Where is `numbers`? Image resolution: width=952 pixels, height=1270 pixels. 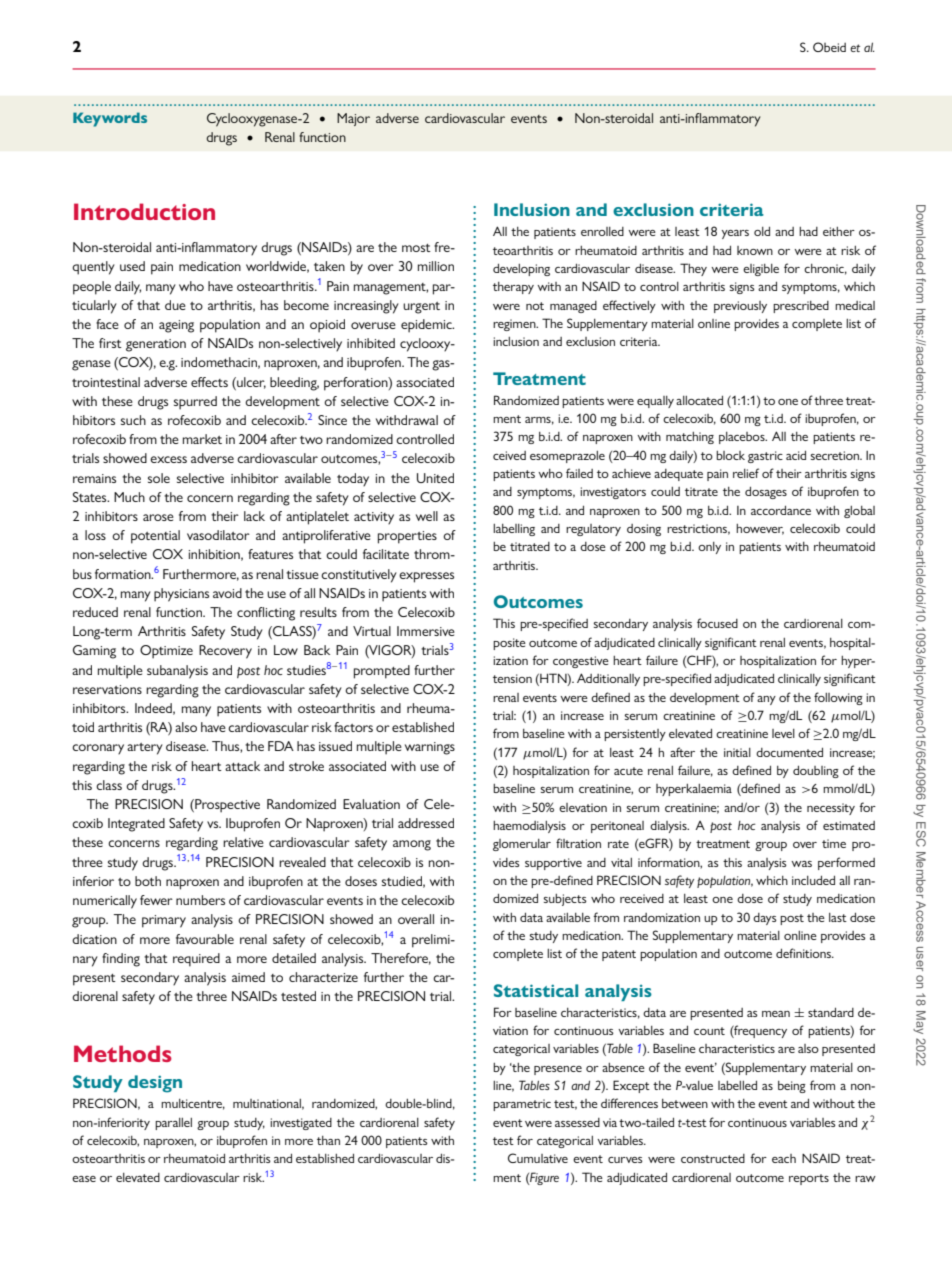
numbers is located at coordinates (200, 900).
